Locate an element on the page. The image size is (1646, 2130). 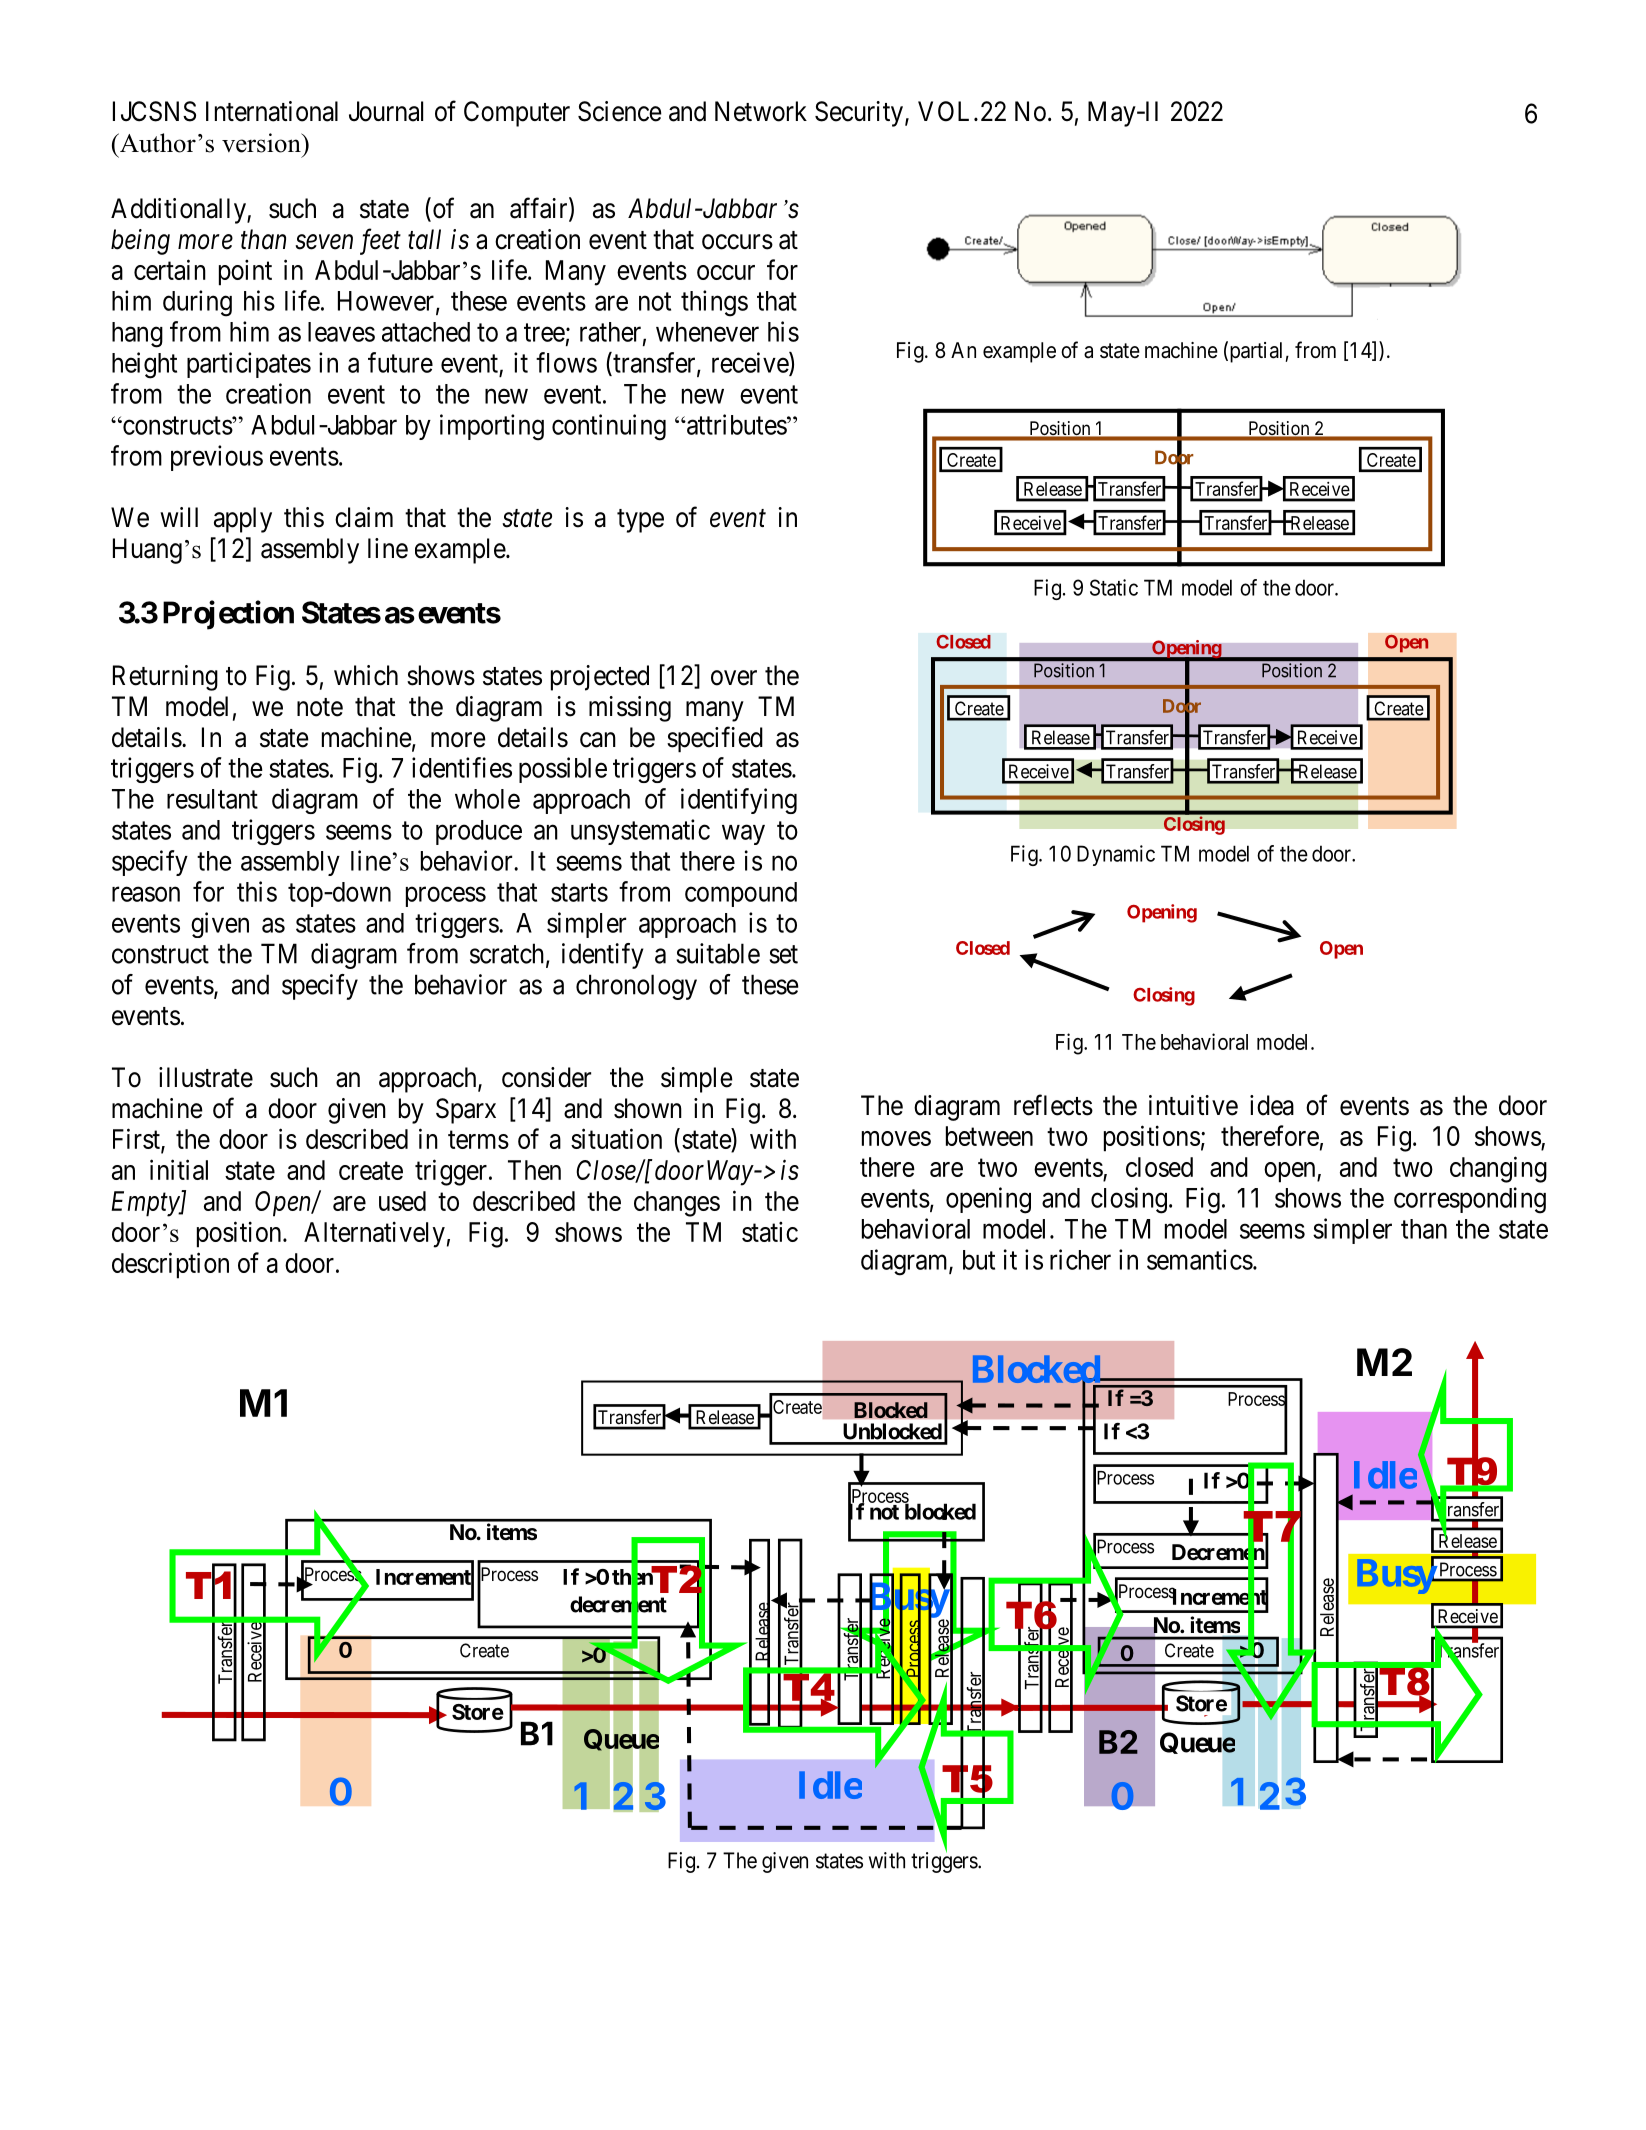
Network is located at coordinates (761, 111).
